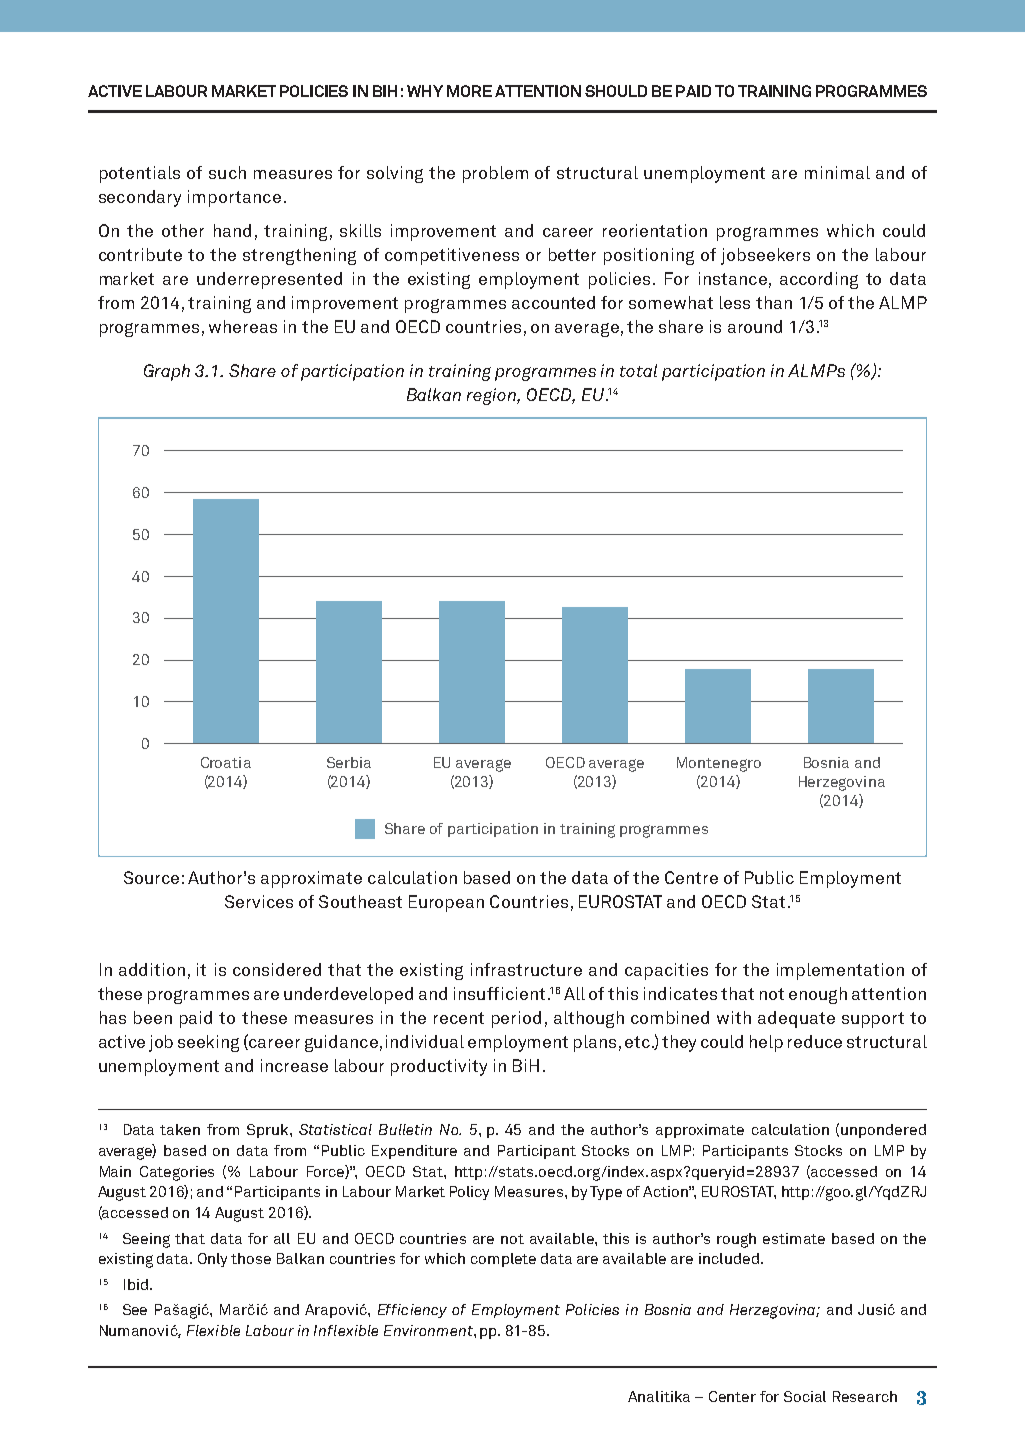 Image resolution: width=1025 pixels, height=1450 pixels. I want to click on More, so click(469, 91).
